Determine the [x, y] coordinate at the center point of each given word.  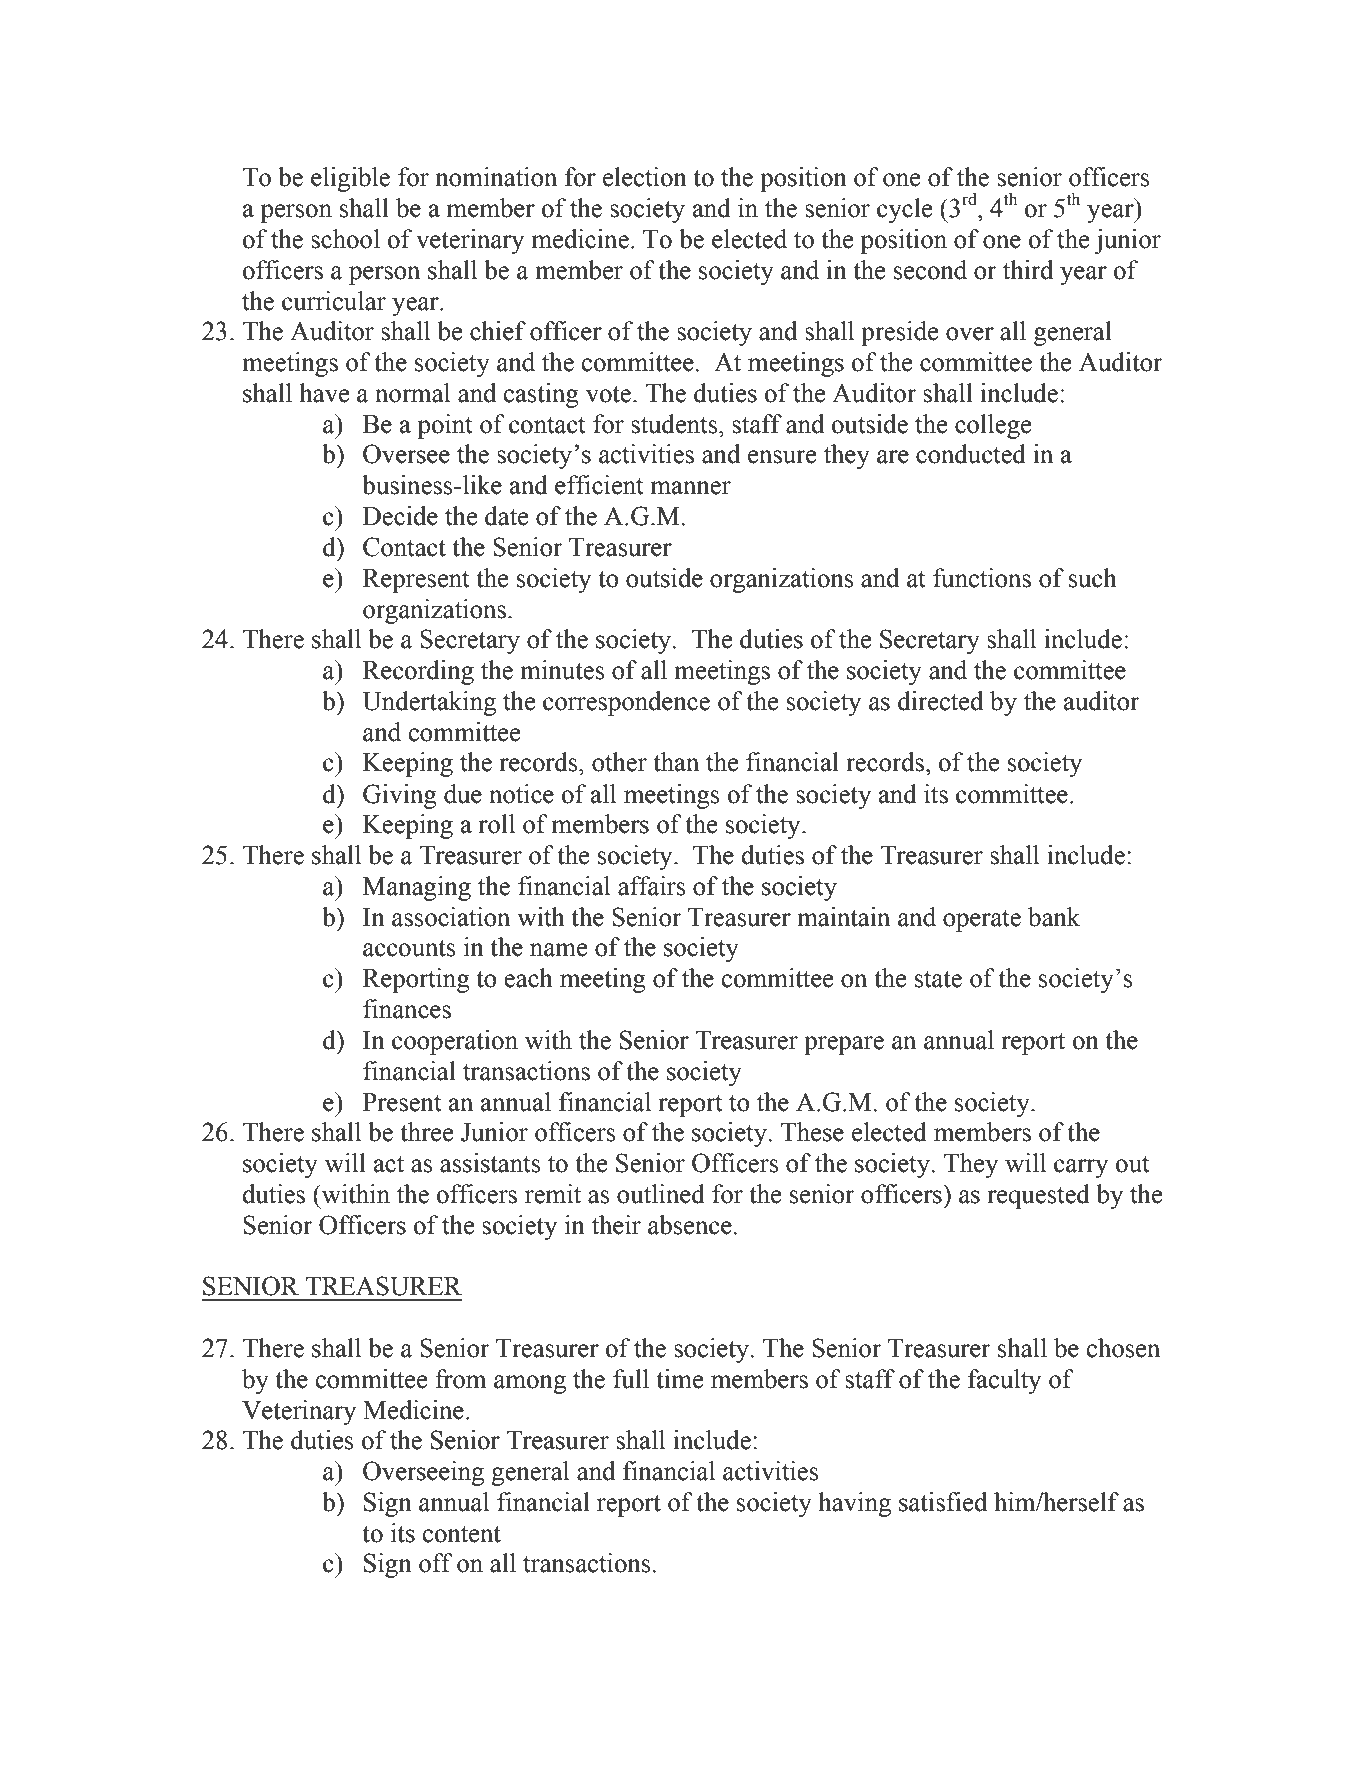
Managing [417, 888]
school [345, 239]
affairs [652, 886]
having [854, 1504]
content [462, 1534]
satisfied [943, 1502]
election [645, 177]
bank [1054, 917]
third [1028, 270]
